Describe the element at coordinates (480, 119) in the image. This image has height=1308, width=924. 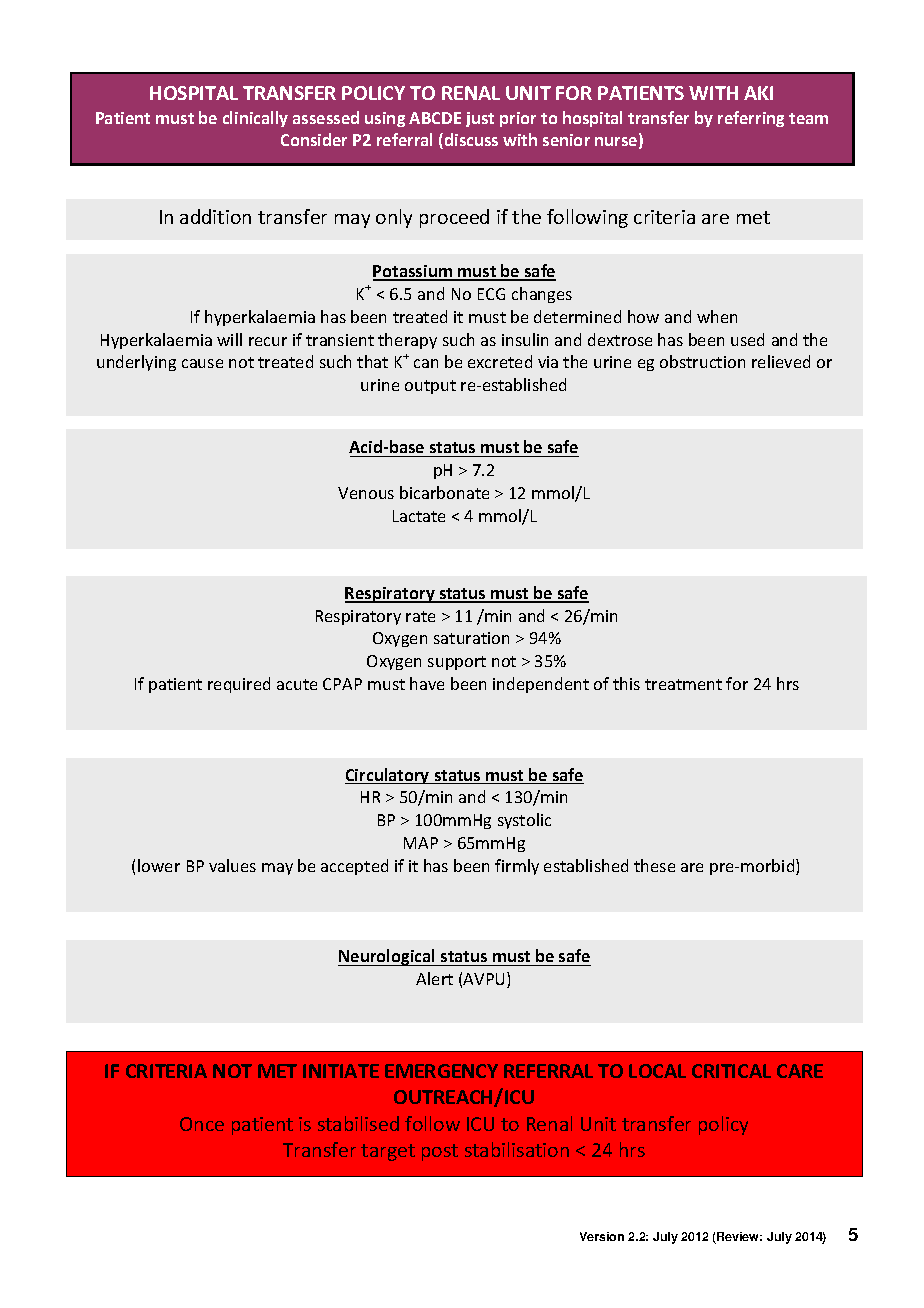
I see `just` at that location.
